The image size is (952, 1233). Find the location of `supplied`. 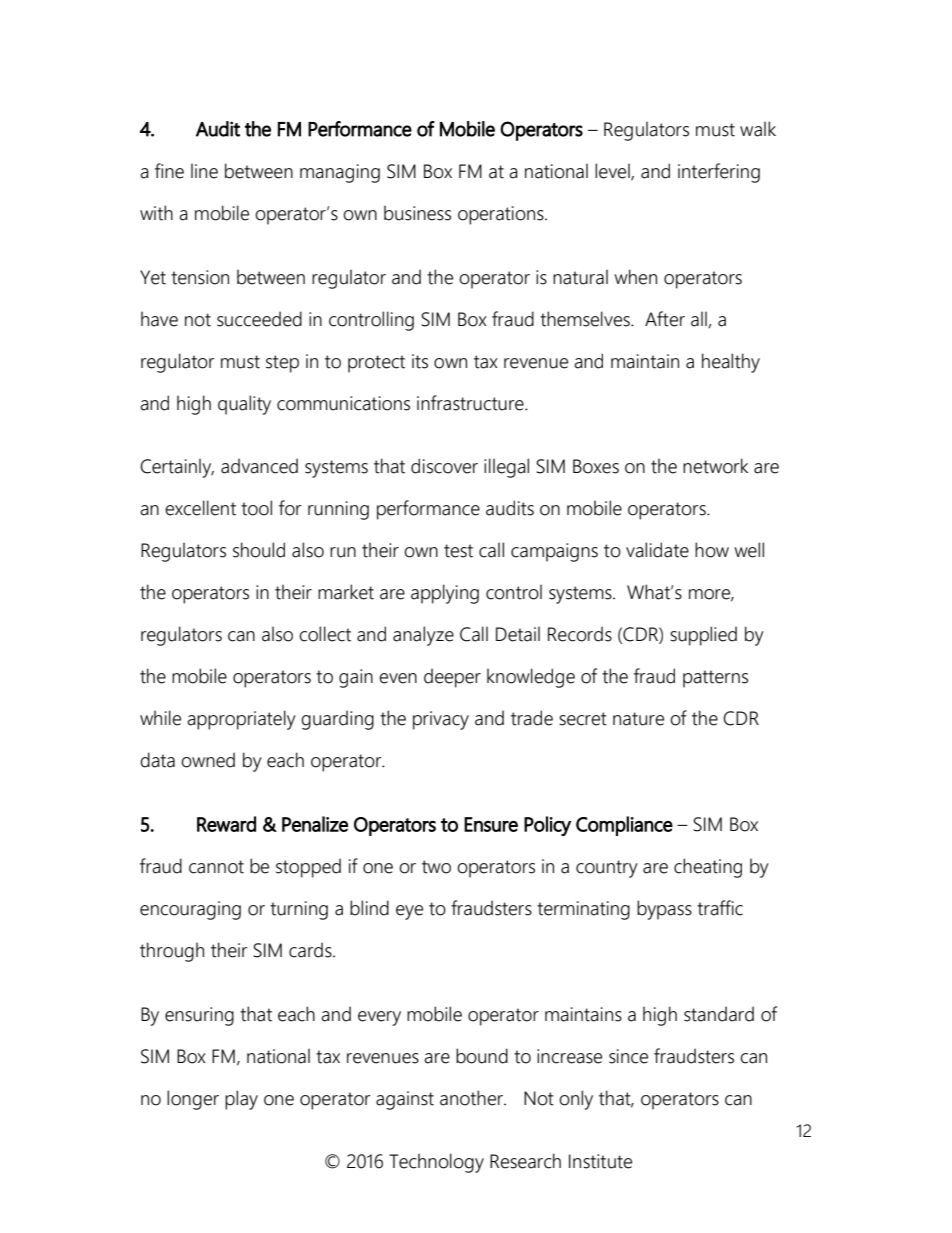

supplied is located at coordinates (703, 636).
